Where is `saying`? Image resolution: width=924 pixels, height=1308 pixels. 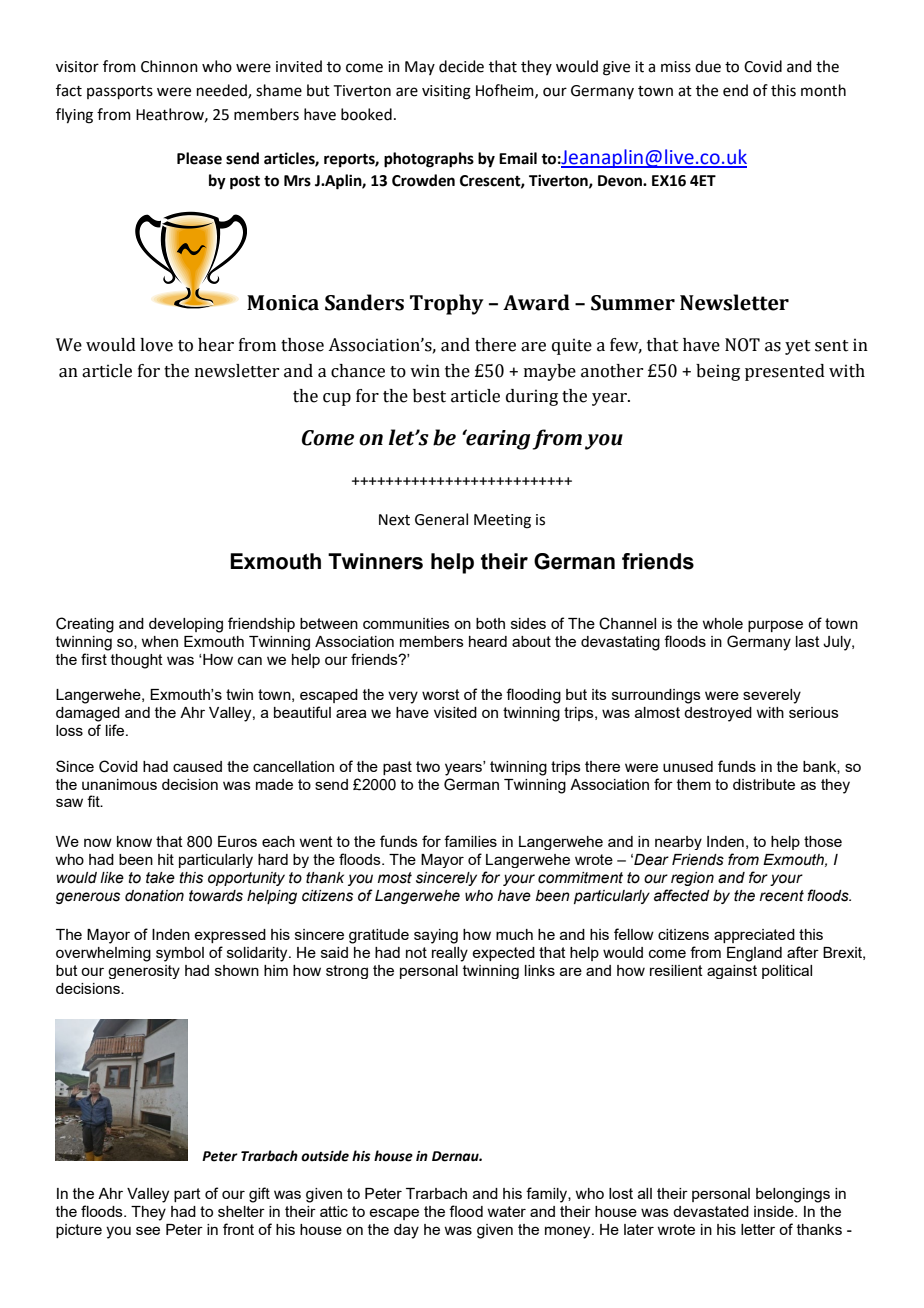
saying is located at coordinates (436, 936).
